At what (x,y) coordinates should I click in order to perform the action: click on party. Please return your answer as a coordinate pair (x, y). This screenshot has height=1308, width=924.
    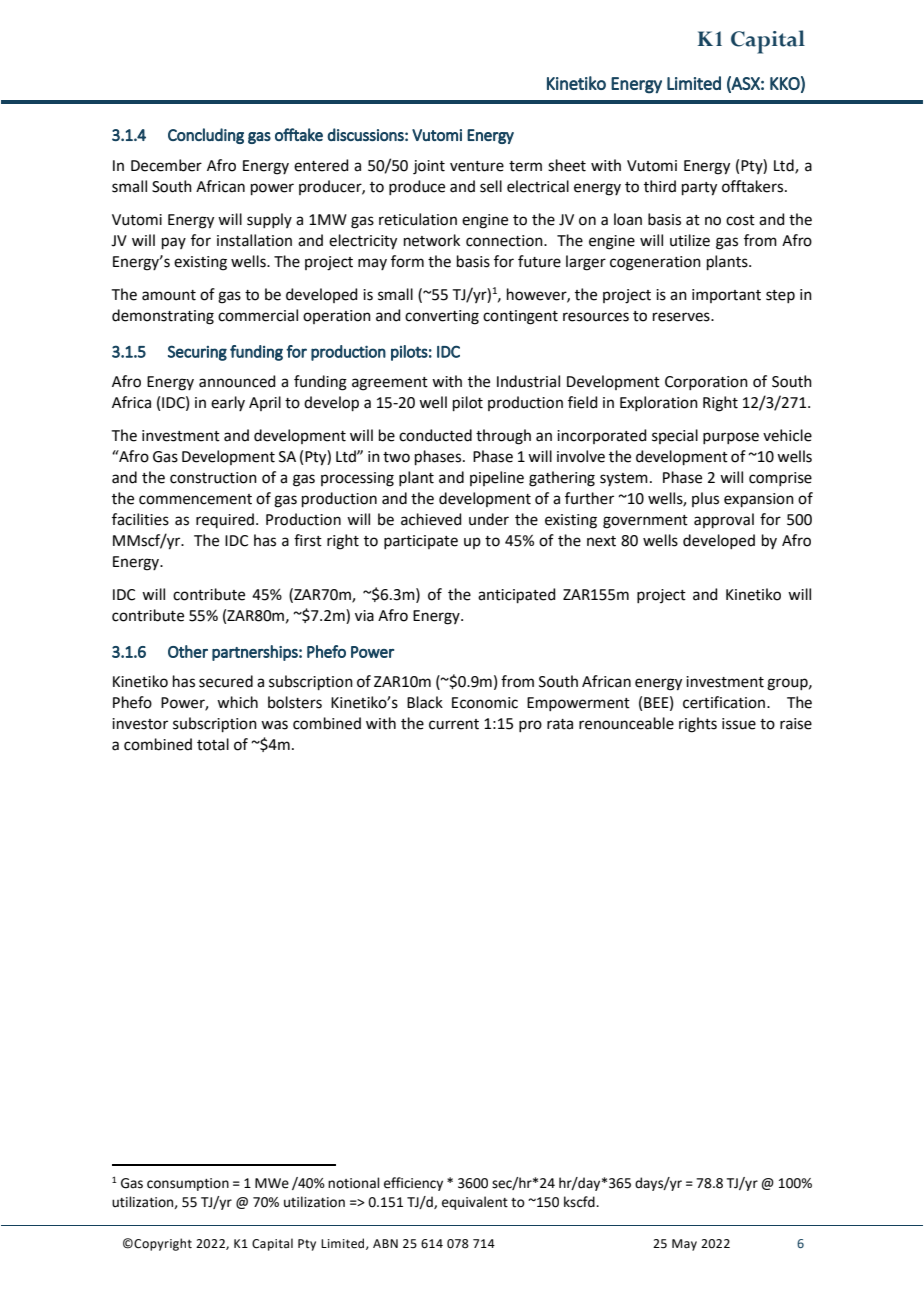
    Looking at the image, I should click on (699, 189).
